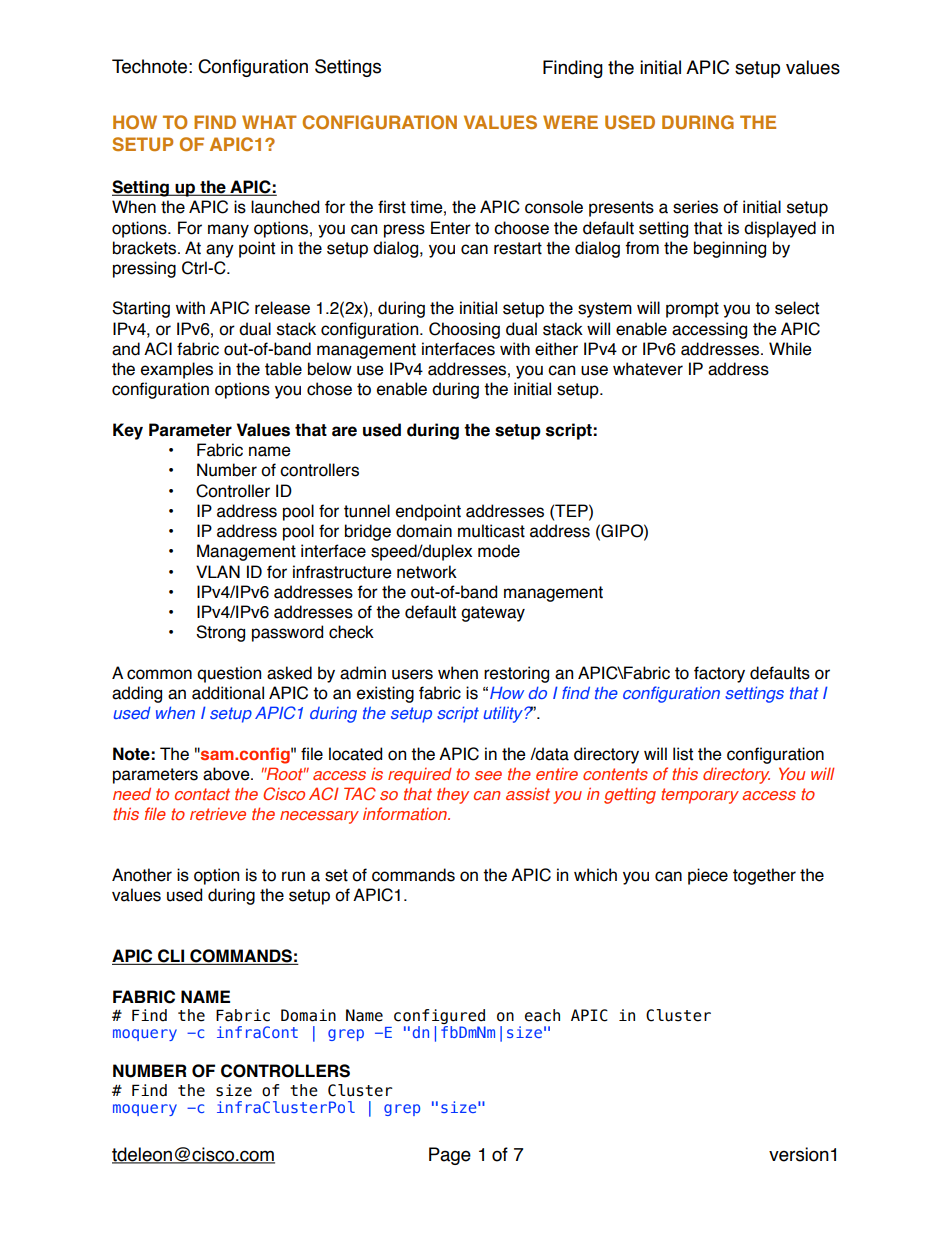 This screenshot has width=952, height=1233. Describe the element at coordinates (128, 431) in the screenshot. I see `Key` at that location.
